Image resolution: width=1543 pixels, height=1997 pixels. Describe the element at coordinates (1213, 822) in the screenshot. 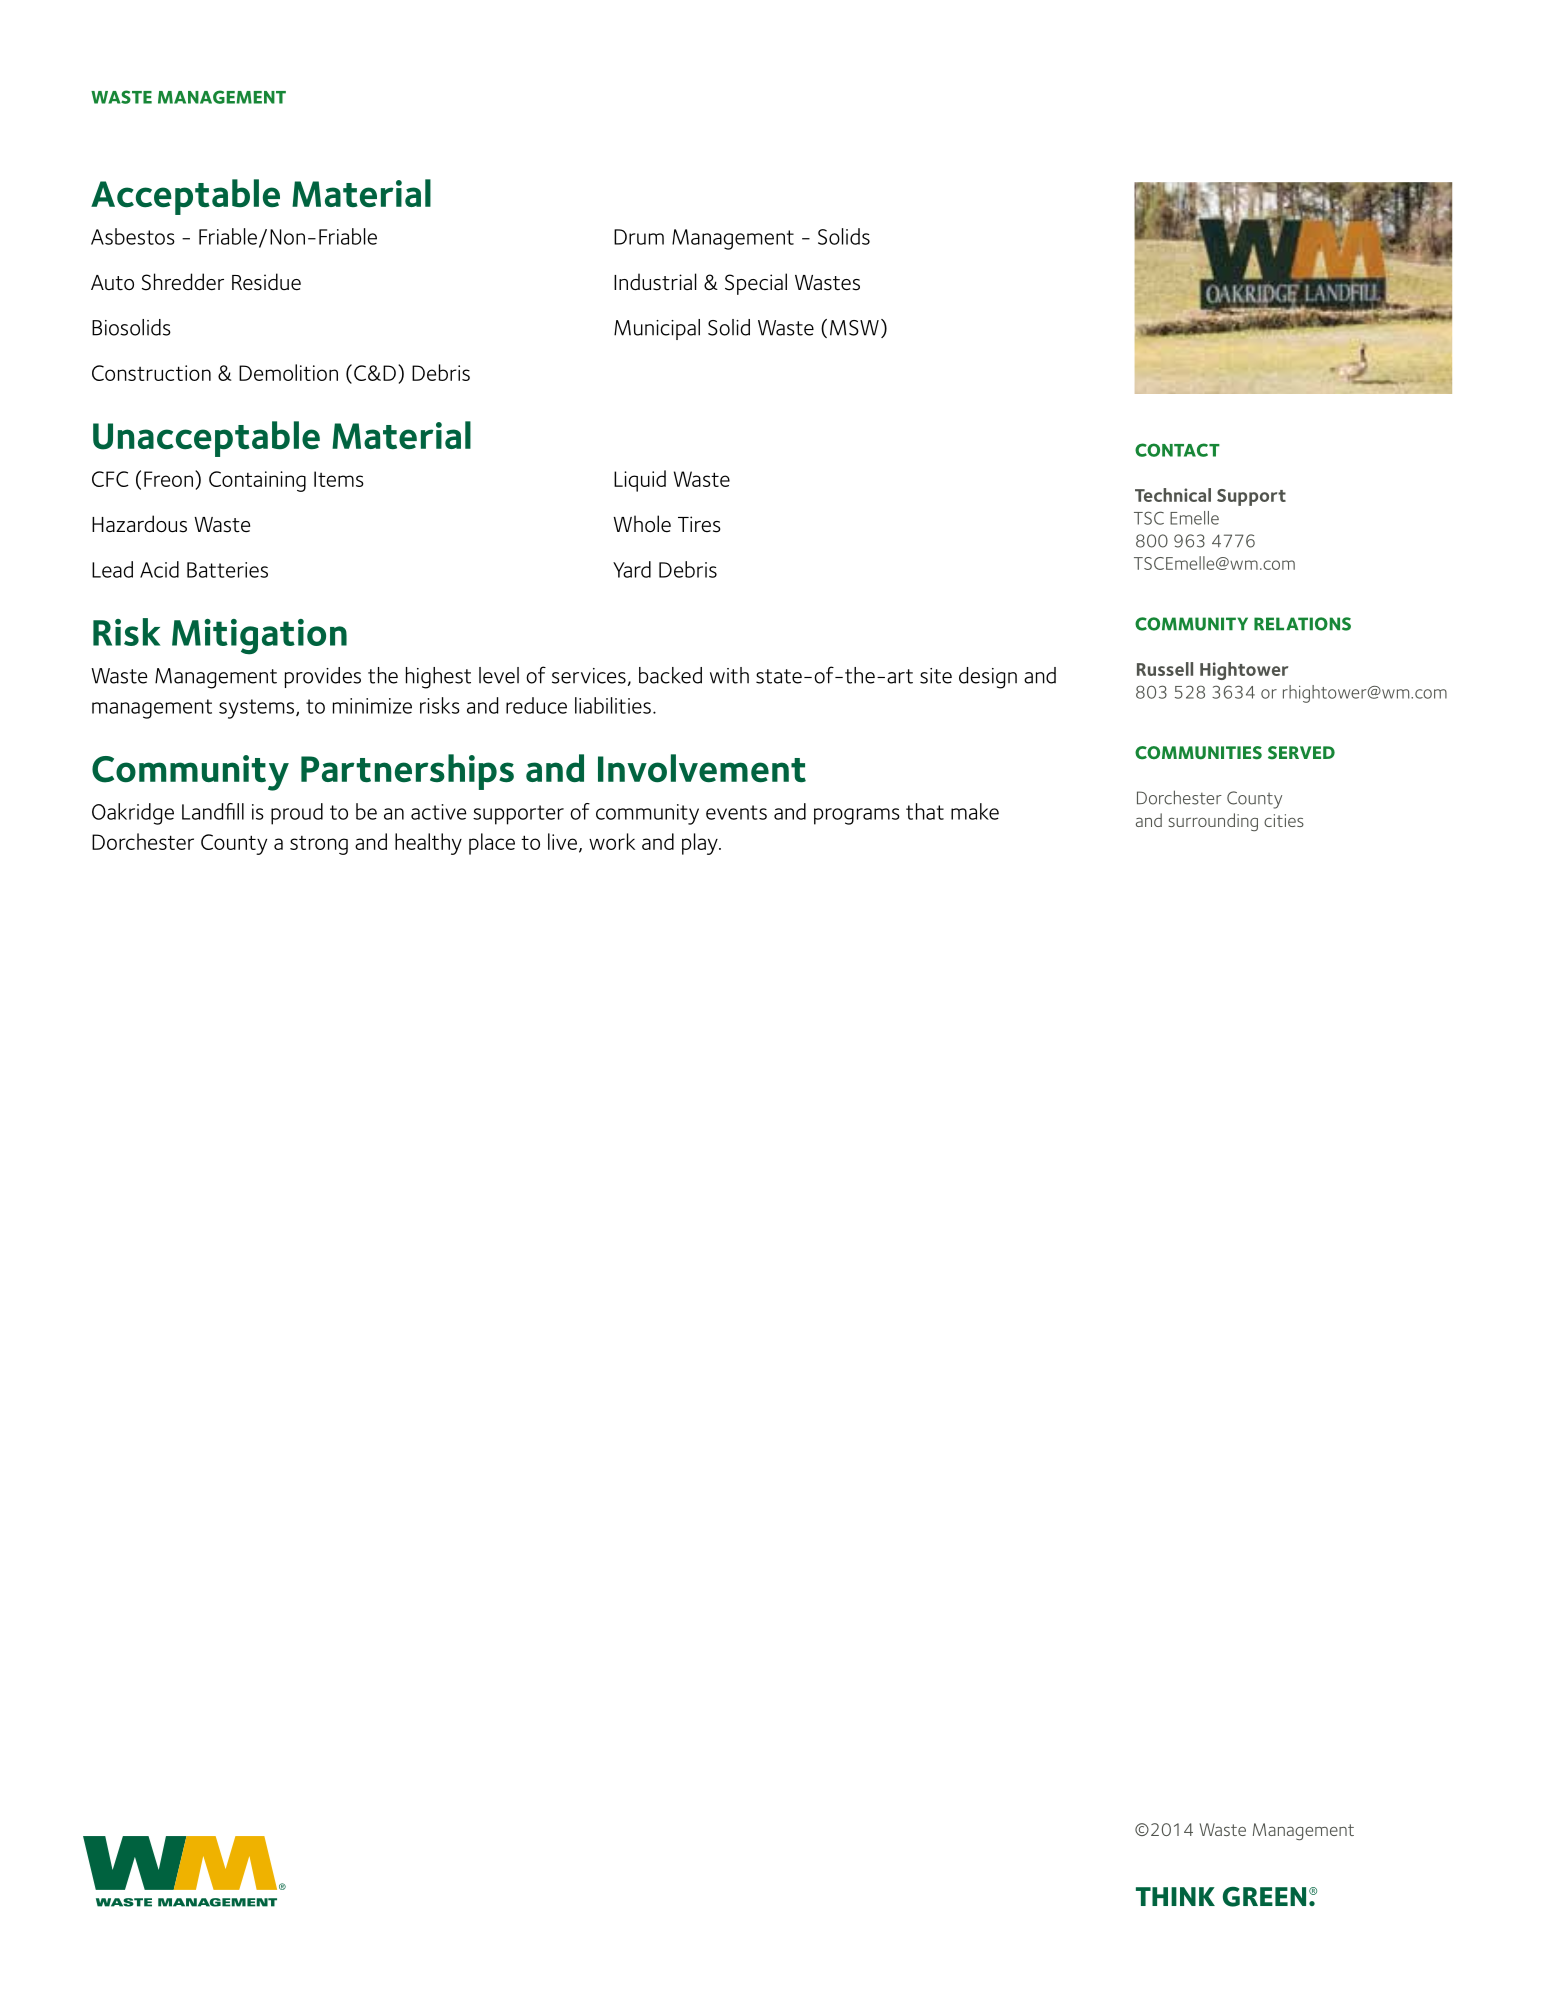

I see `surrounding` at that location.
